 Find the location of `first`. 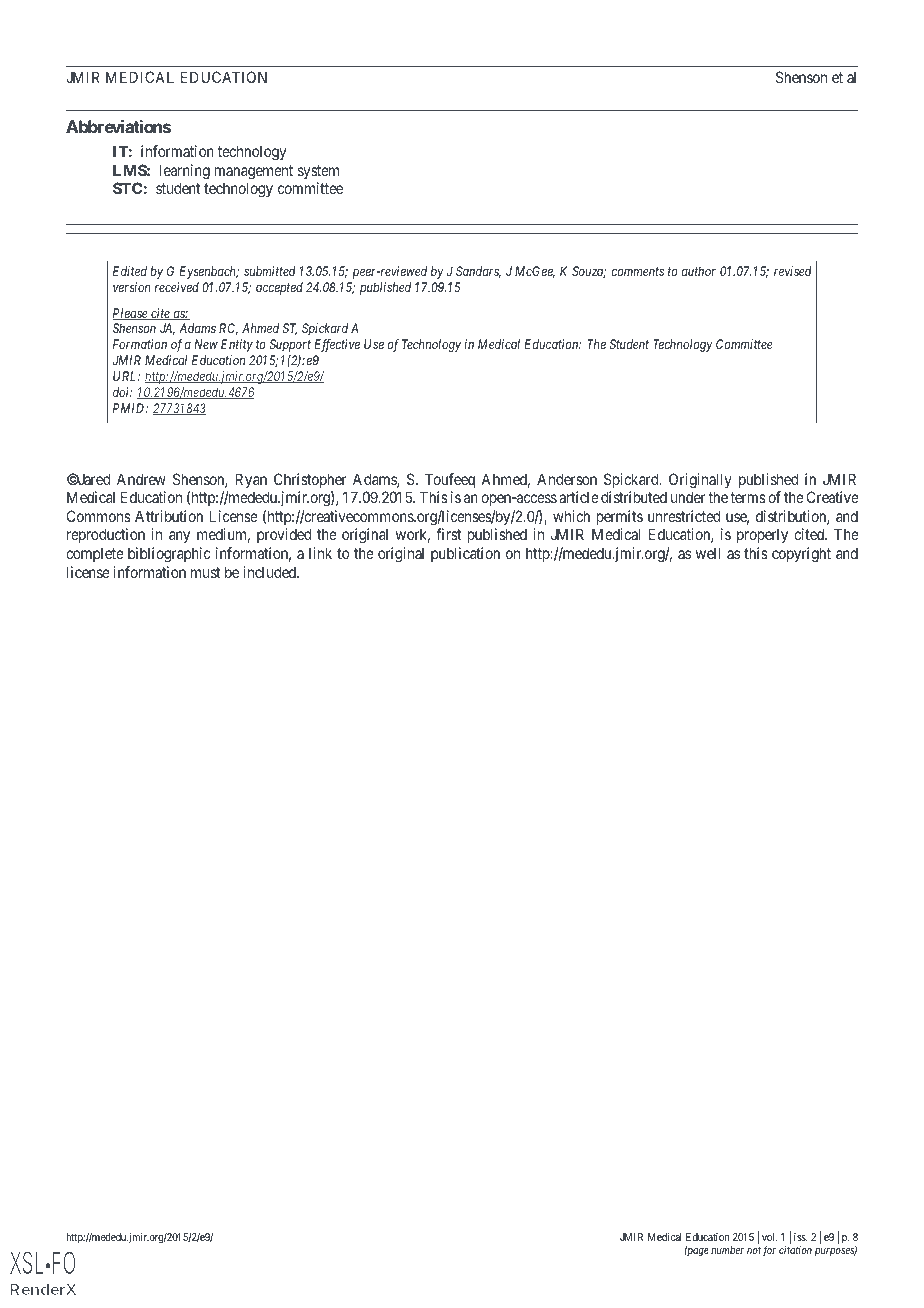

first is located at coordinates (448, 534).
